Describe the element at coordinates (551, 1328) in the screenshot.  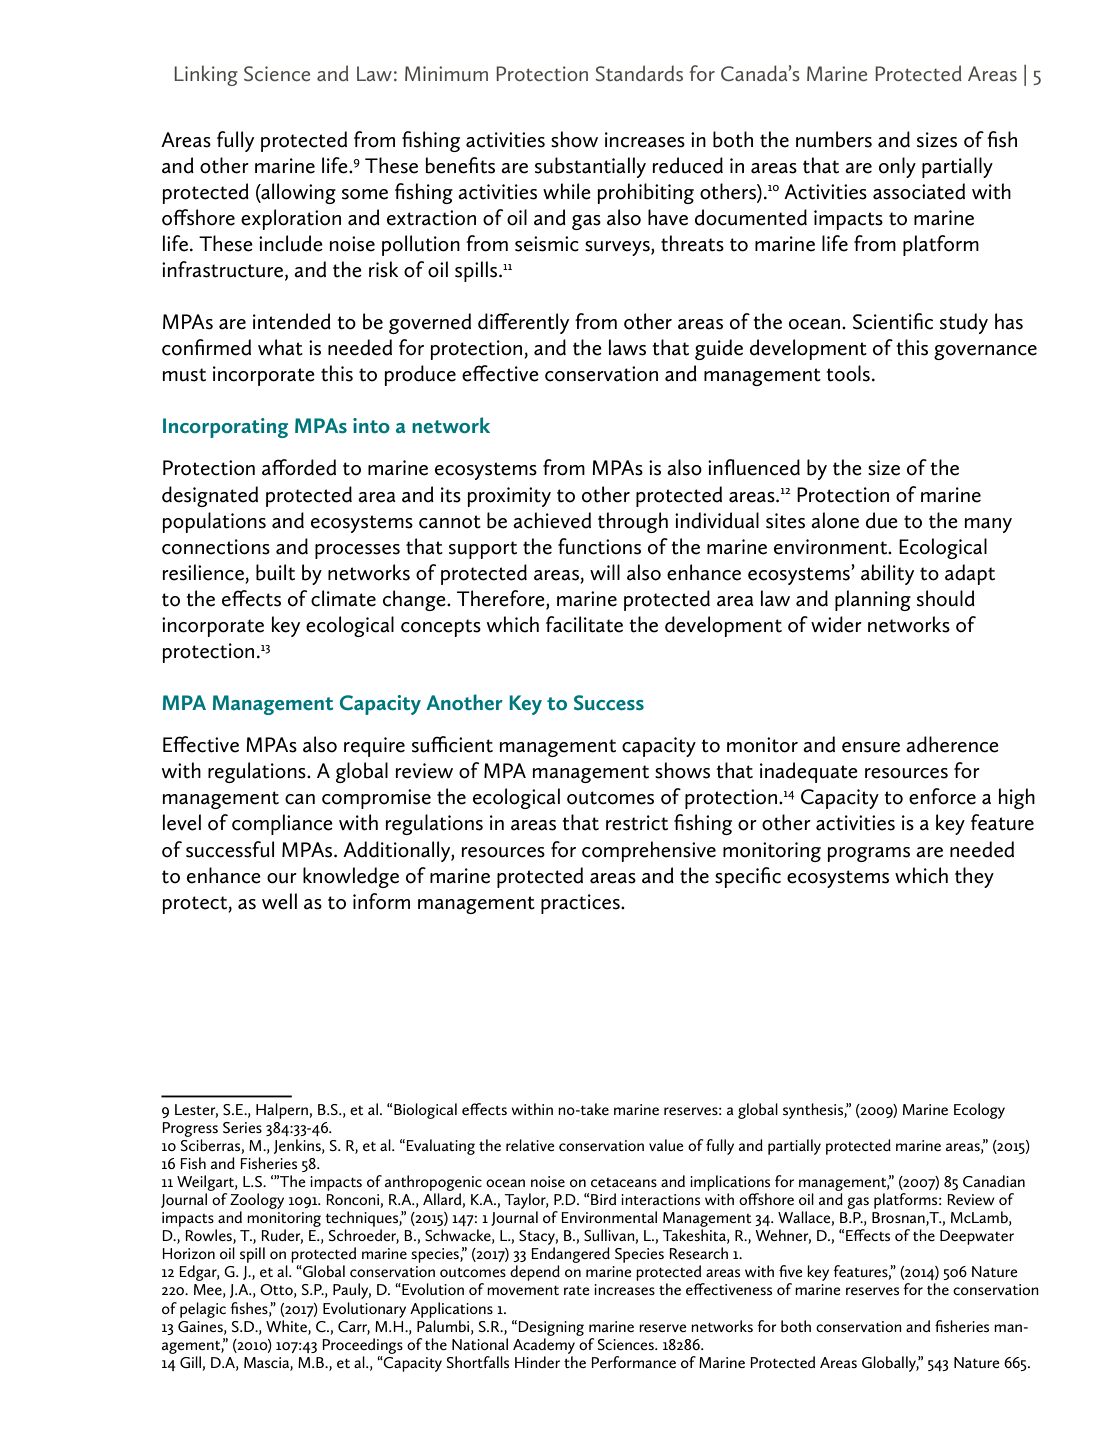
I see `Designing` at that location.
